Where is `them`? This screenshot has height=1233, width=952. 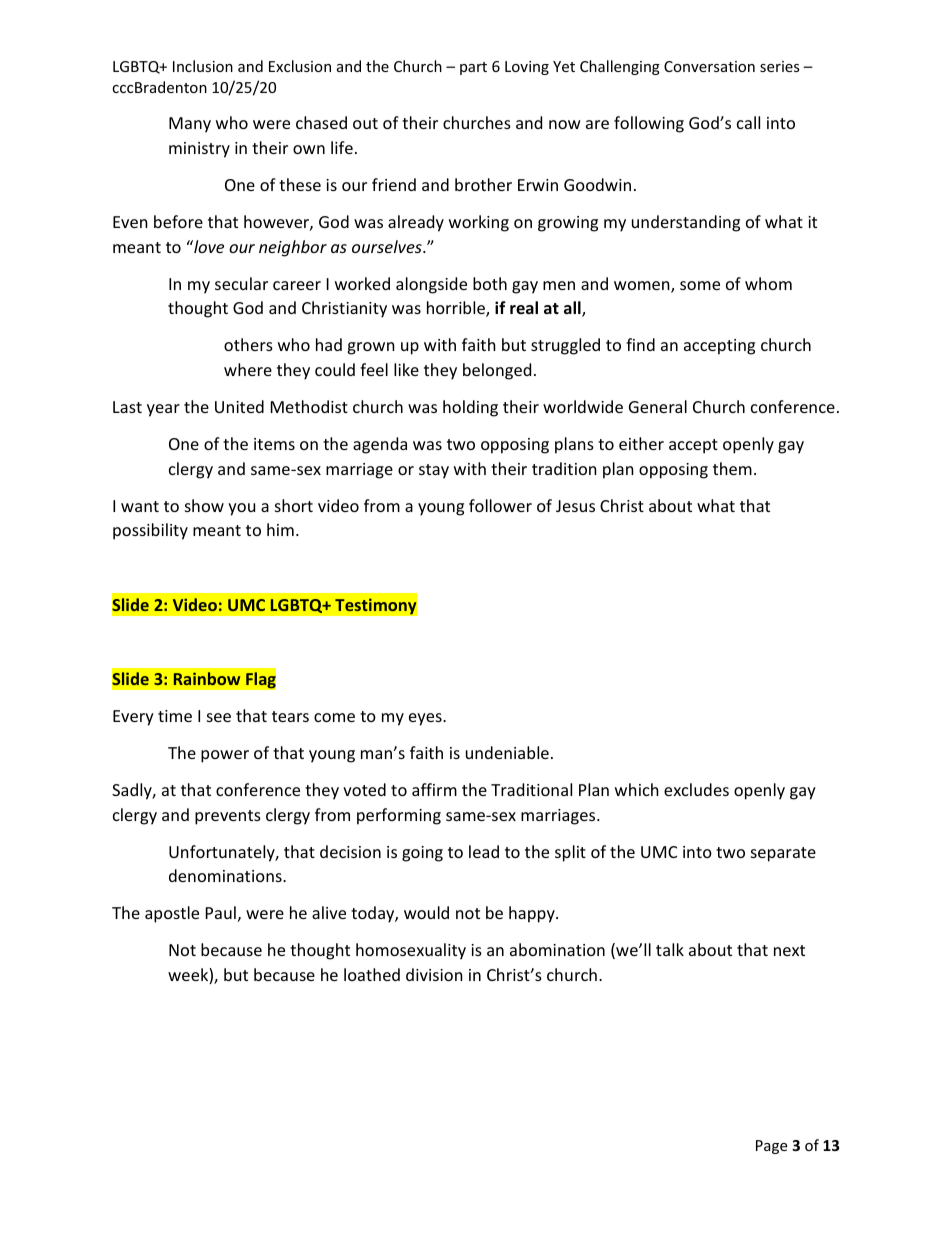
them is located at coordinates (732, 468).
